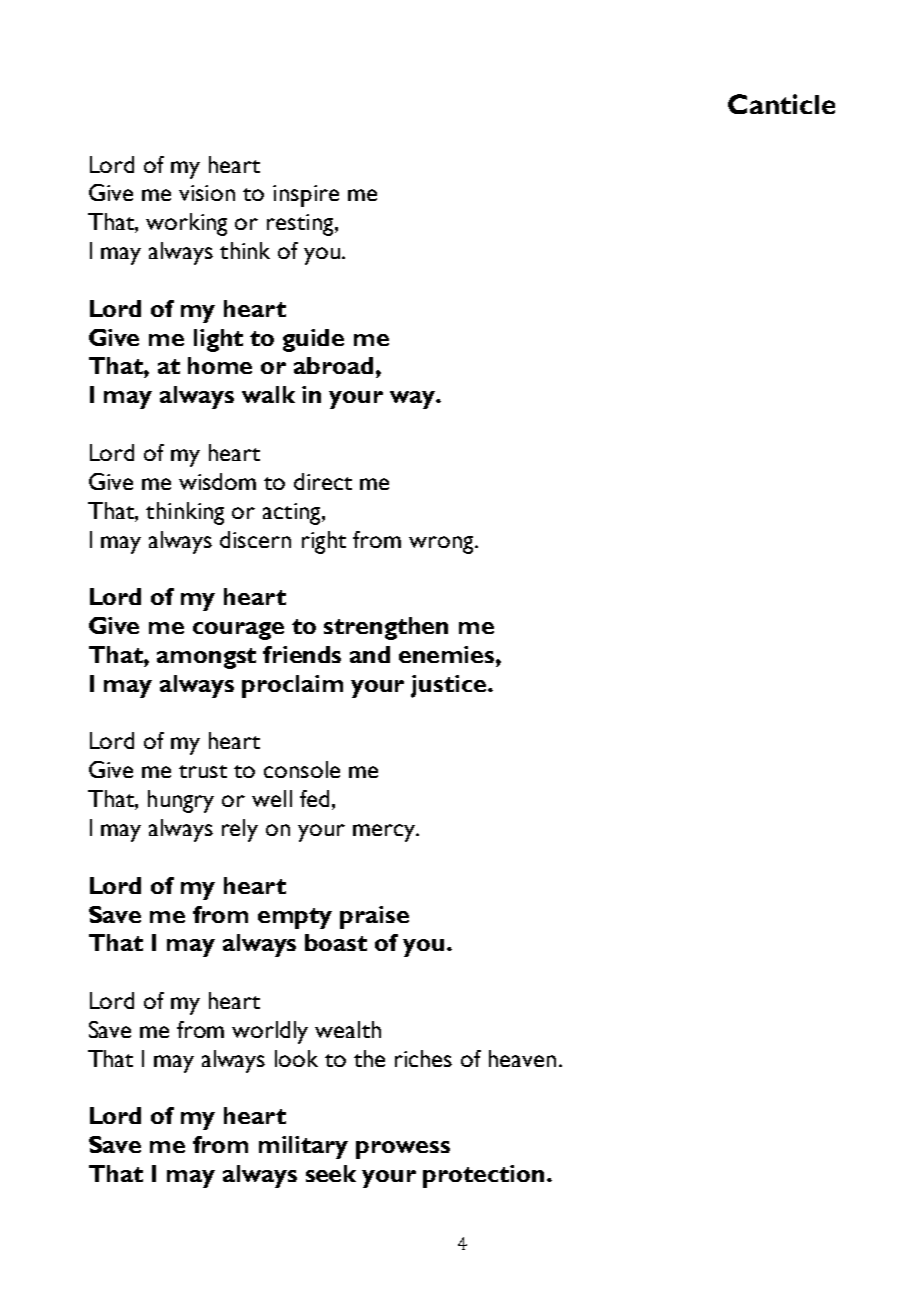  Describe the element at coordinates (483, 1176) in the screenshot. I see `protection` at that location.
